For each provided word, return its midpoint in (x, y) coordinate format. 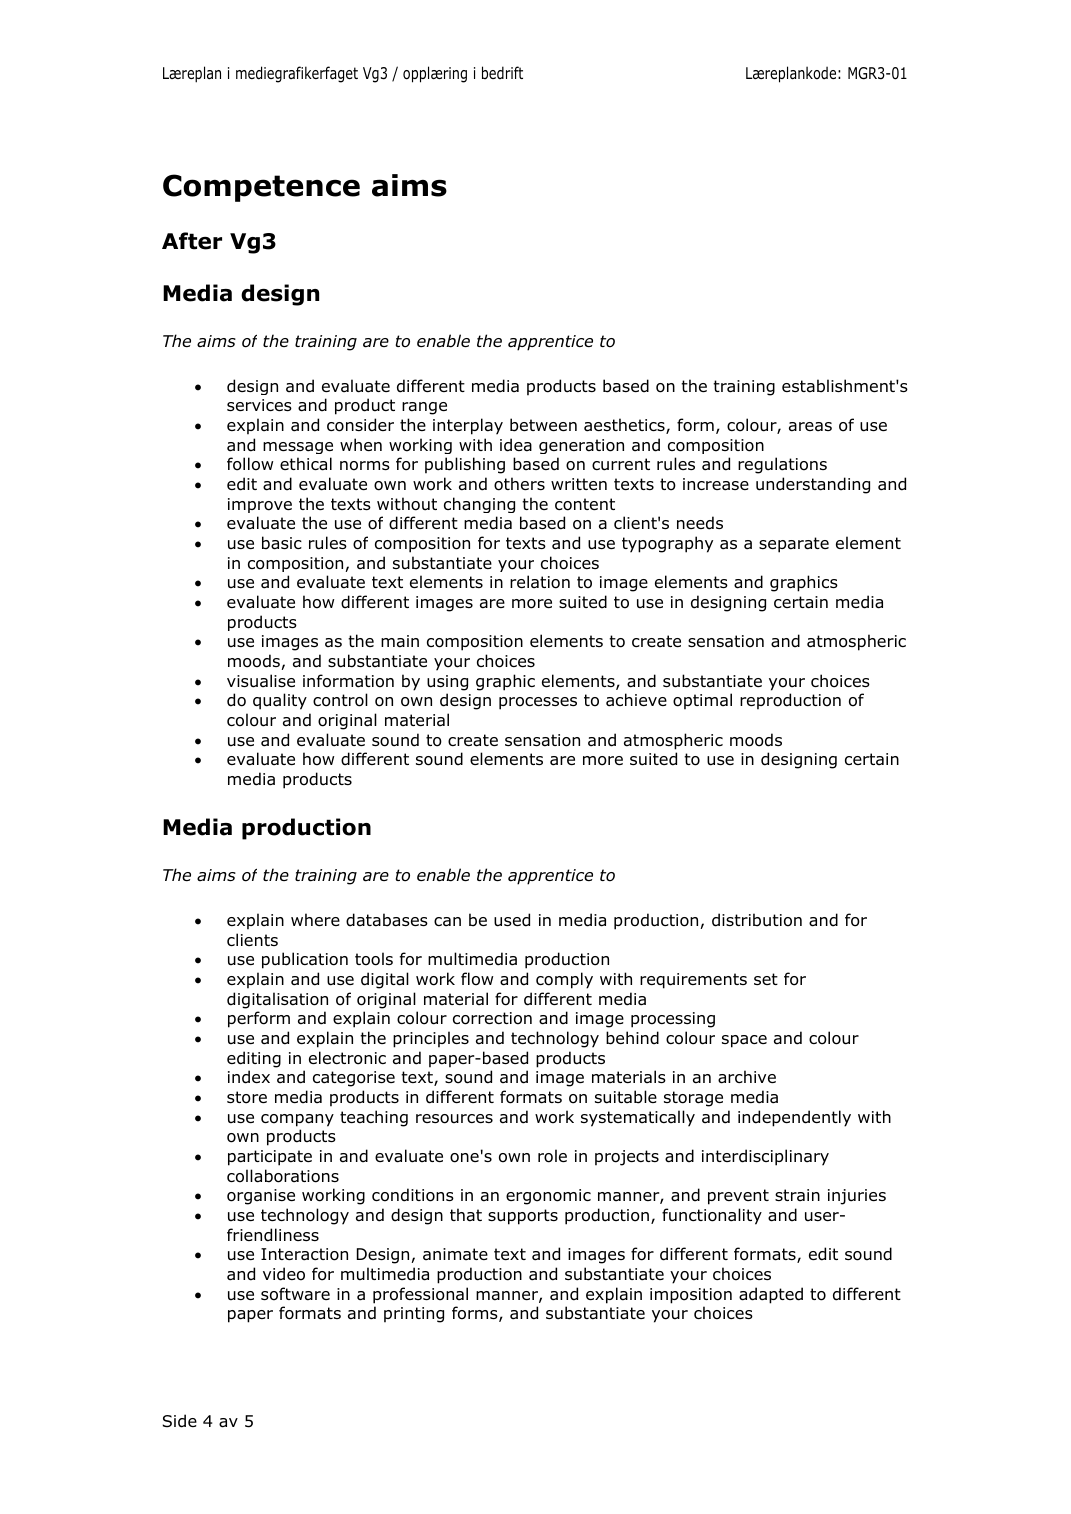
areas (810, 427)
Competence (261, 188)
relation (540, 582)
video (284, 1274)
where (315, 919)
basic (282, 543)
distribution (757, 920)
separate (794, 545)
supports (523, 1217)
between (543, 425)
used (512, 920)
